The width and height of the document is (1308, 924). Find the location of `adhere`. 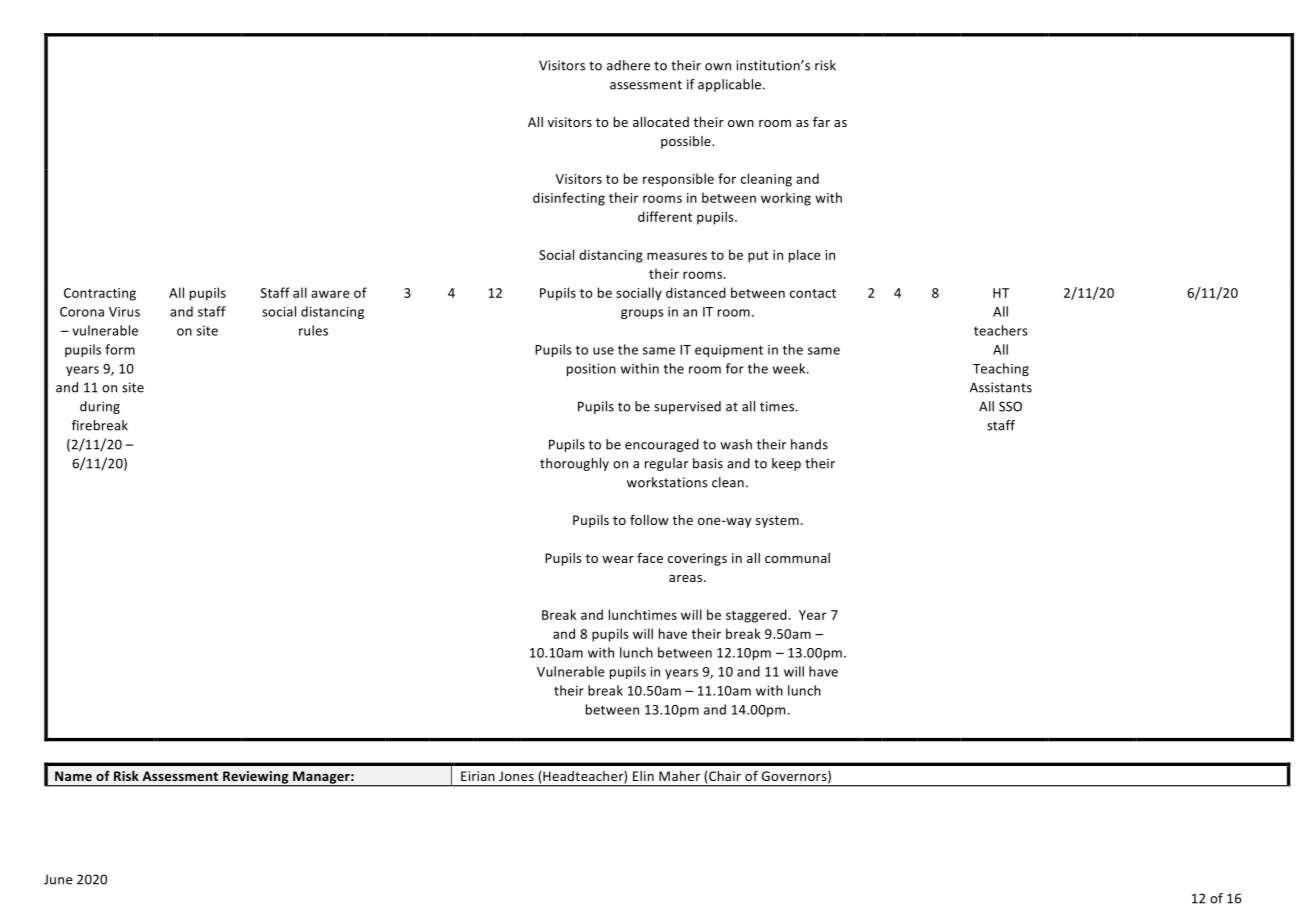

adhere is located at coordinates (628, 65).
